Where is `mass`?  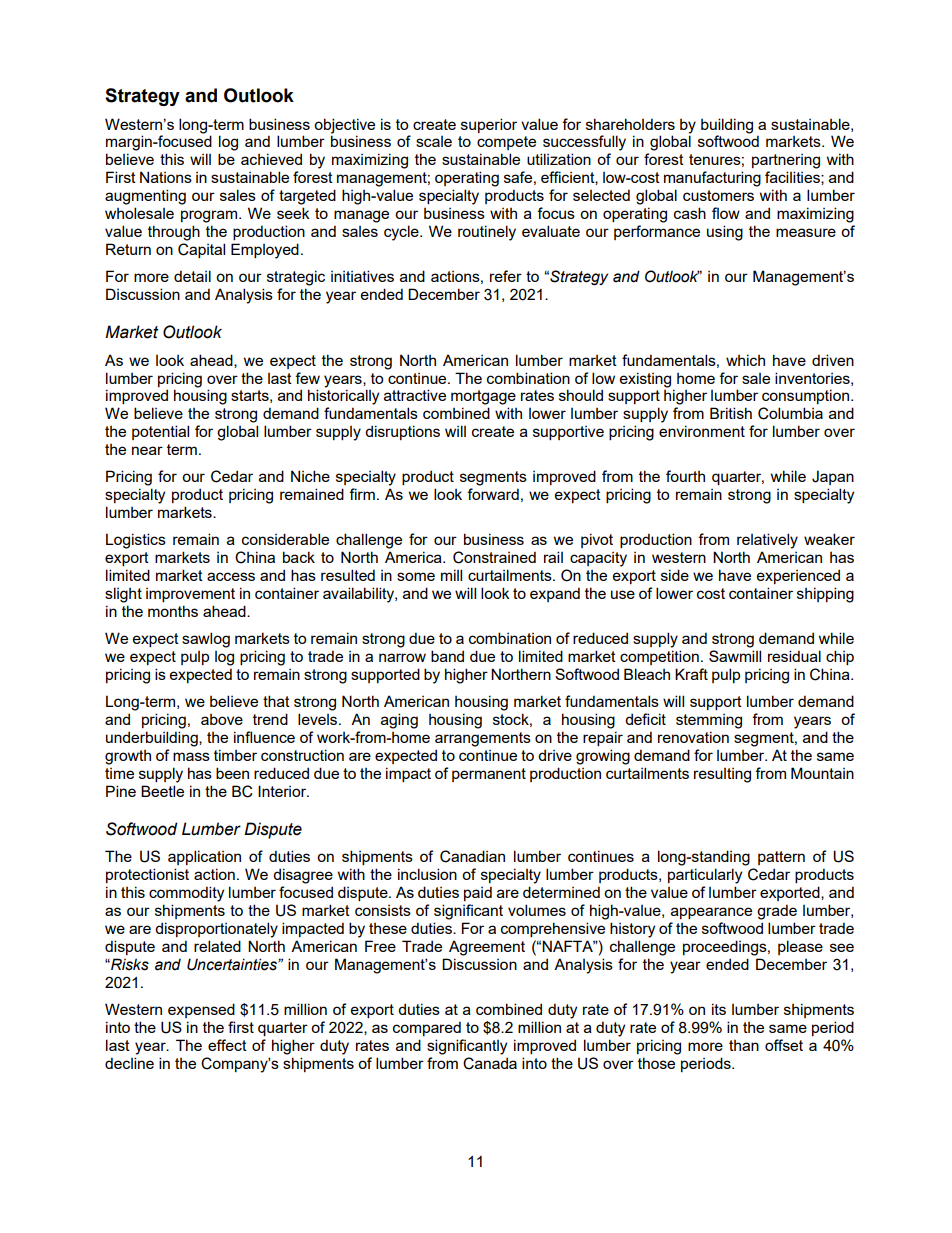 mass is located at coordinates (191, 756).
